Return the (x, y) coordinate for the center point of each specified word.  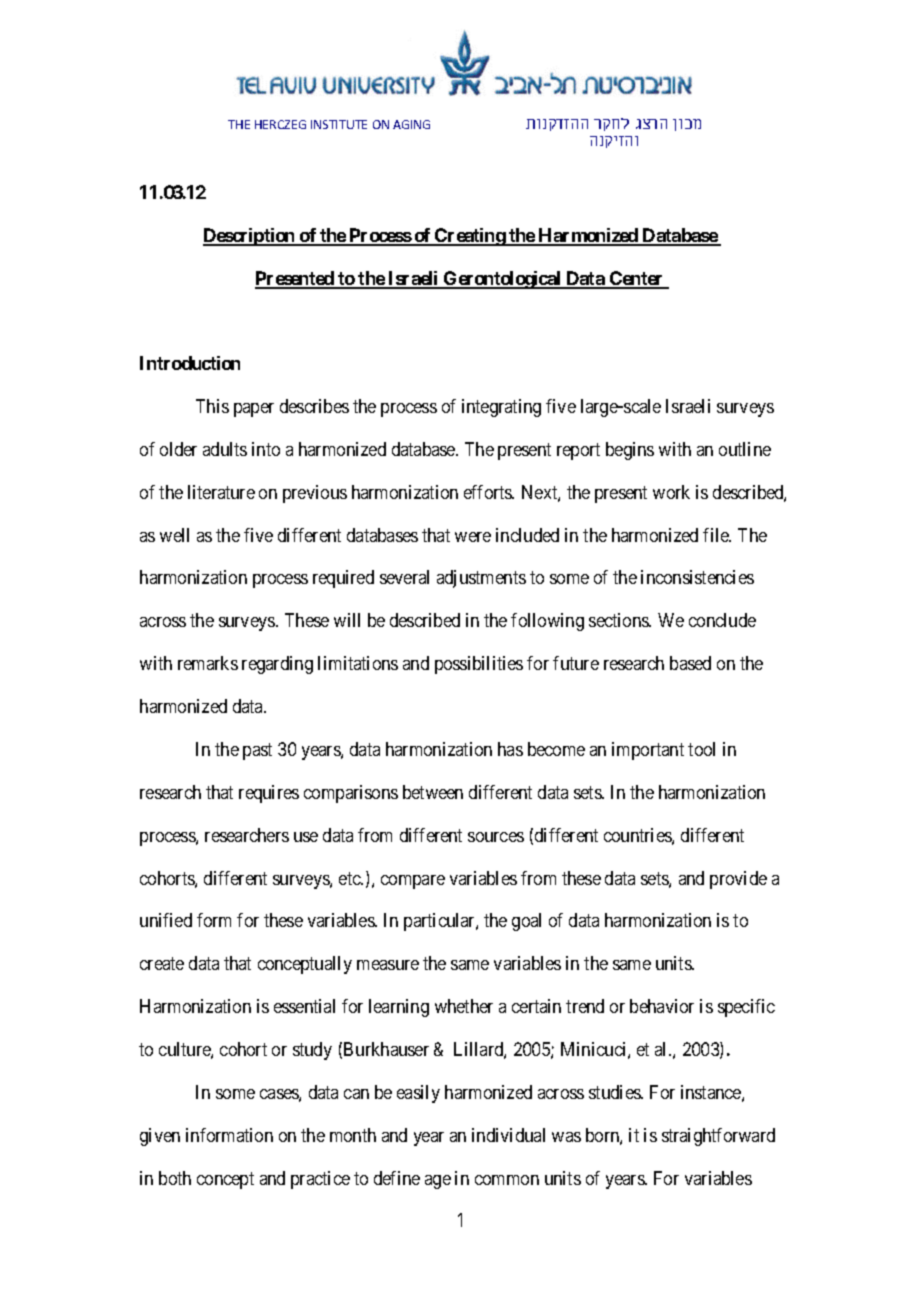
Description (250, 237)
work (671, 492)
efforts (489, 492)
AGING (411, 124)
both (175, 1178)
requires (269, 794)
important (648, 751)
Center (637, 279)
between (433, 792)
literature (221, 492)
